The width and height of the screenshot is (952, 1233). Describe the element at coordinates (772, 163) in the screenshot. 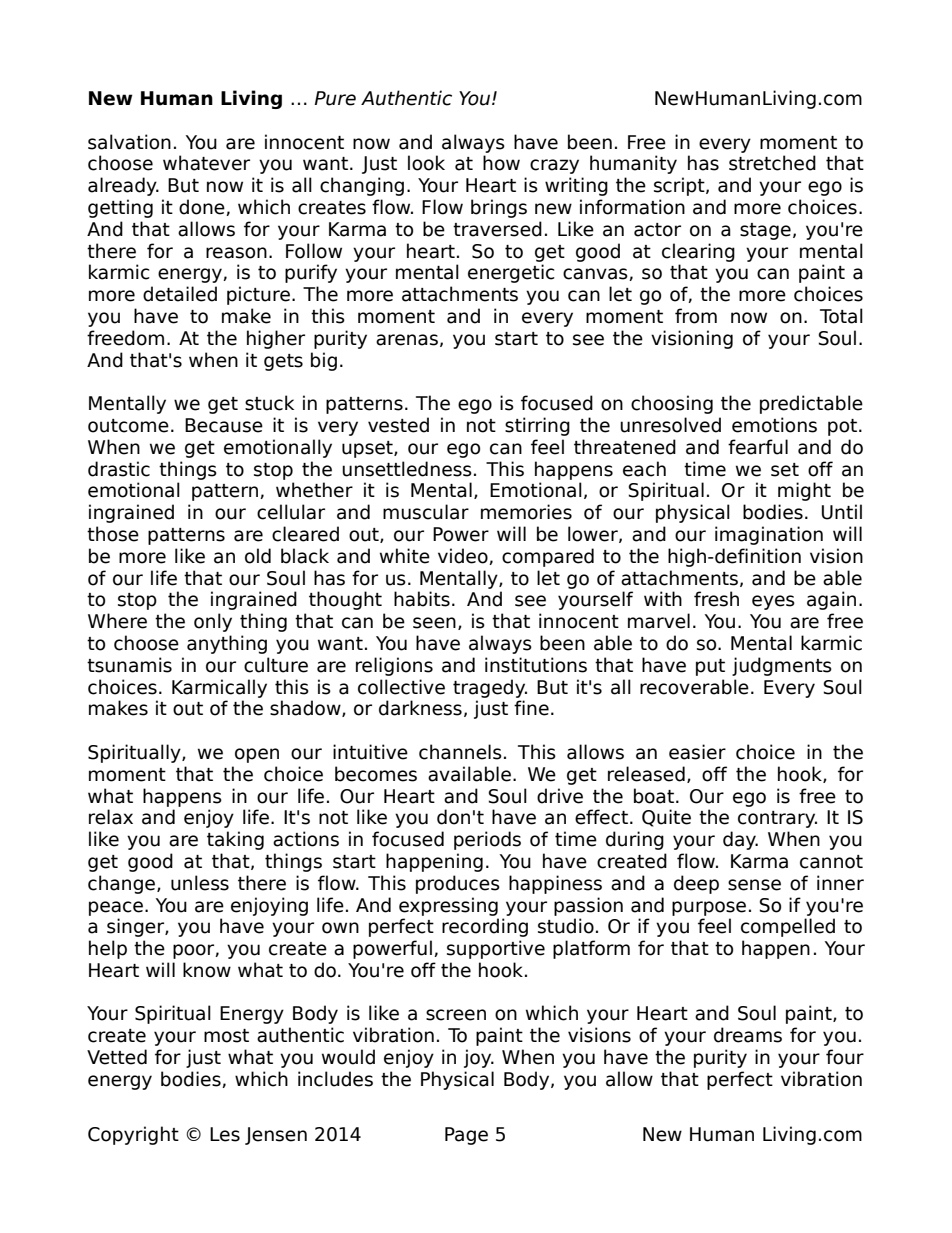

I see `stretched` at that location.
